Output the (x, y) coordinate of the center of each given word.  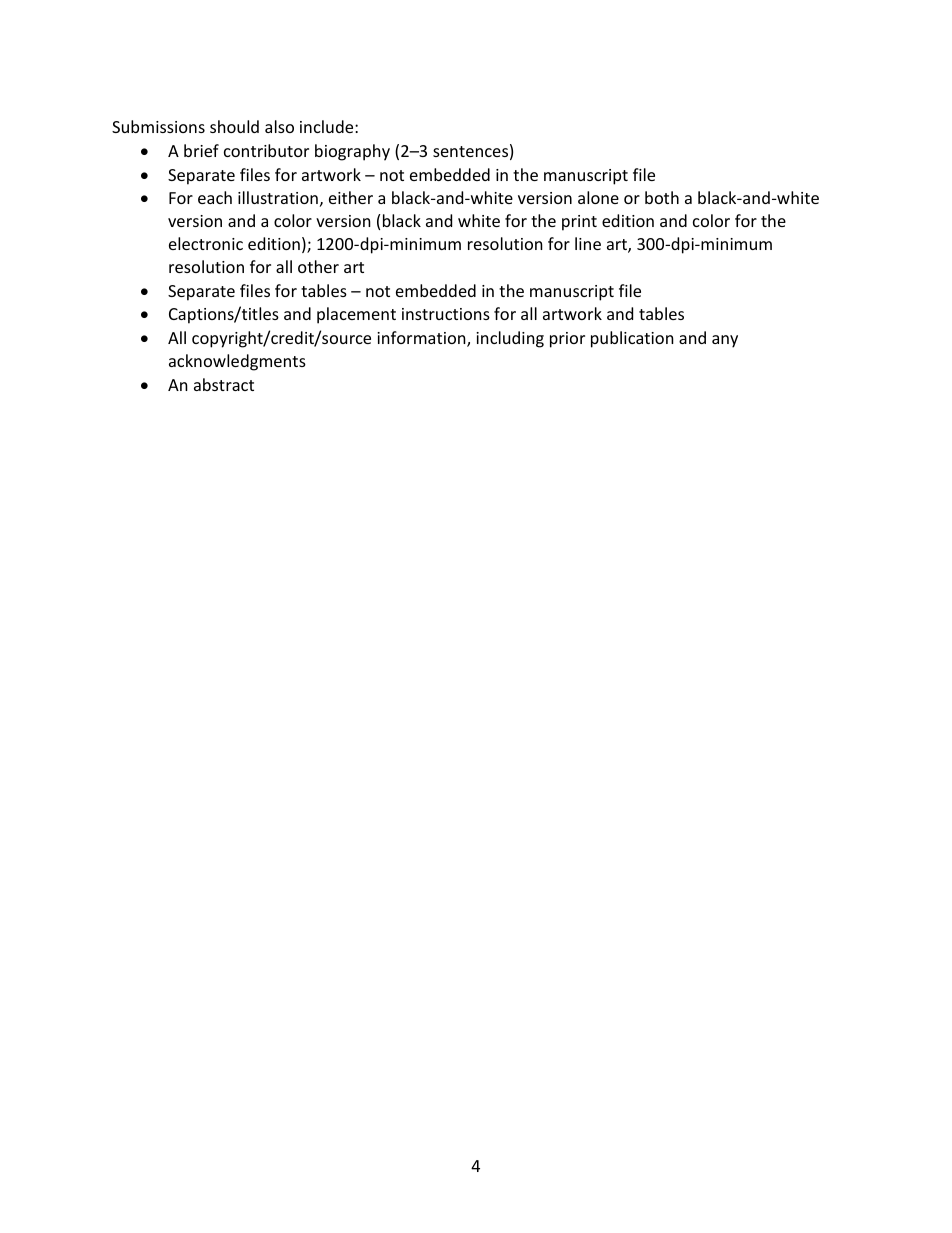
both (662, 197)
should (234, 126)
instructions (446, 314)
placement (356, 315)
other (318, 266)
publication (632, 339)
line (588, 243)
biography (352, 152)
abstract (224, 384)
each (215, 197)
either (351, 197)
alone (598, 197)
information (422, 339)
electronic (206, 243)
